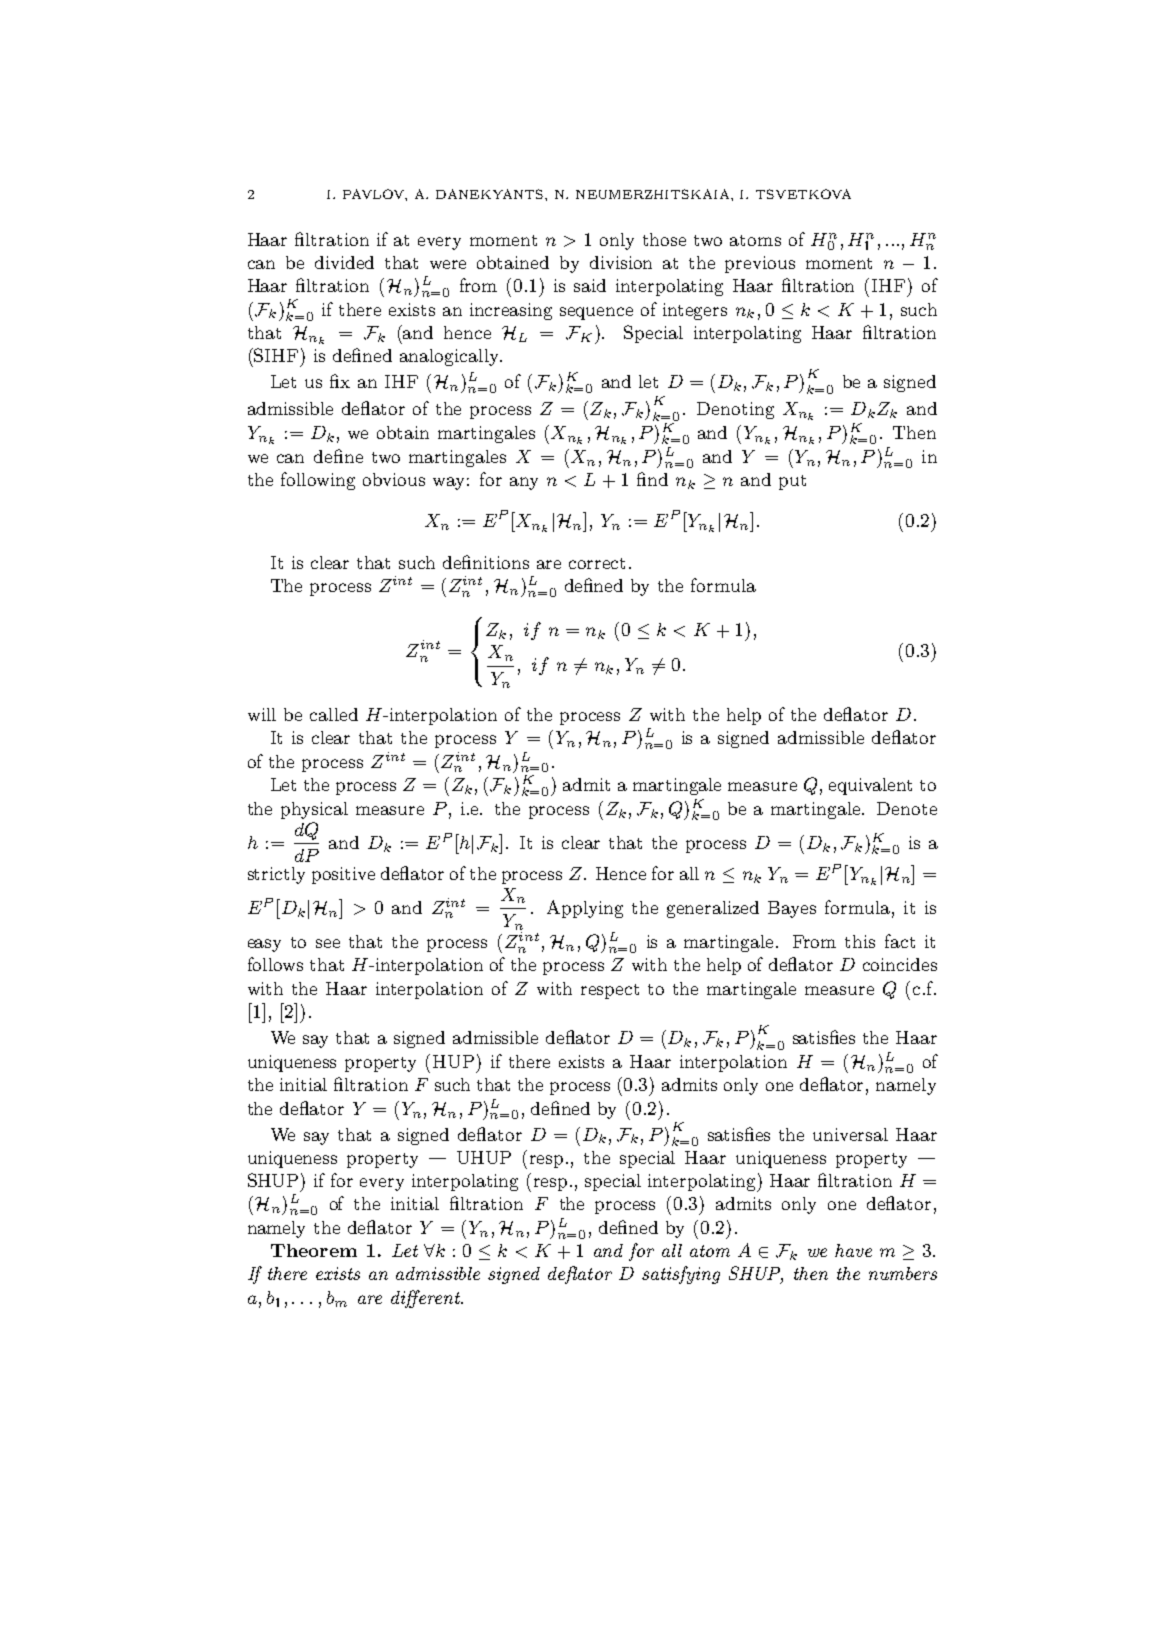 The width and height of the image is (1160, 1641). What do you see at coordinates (334, 714) in the image?
I see `called` at bounding box center [334, 714].
